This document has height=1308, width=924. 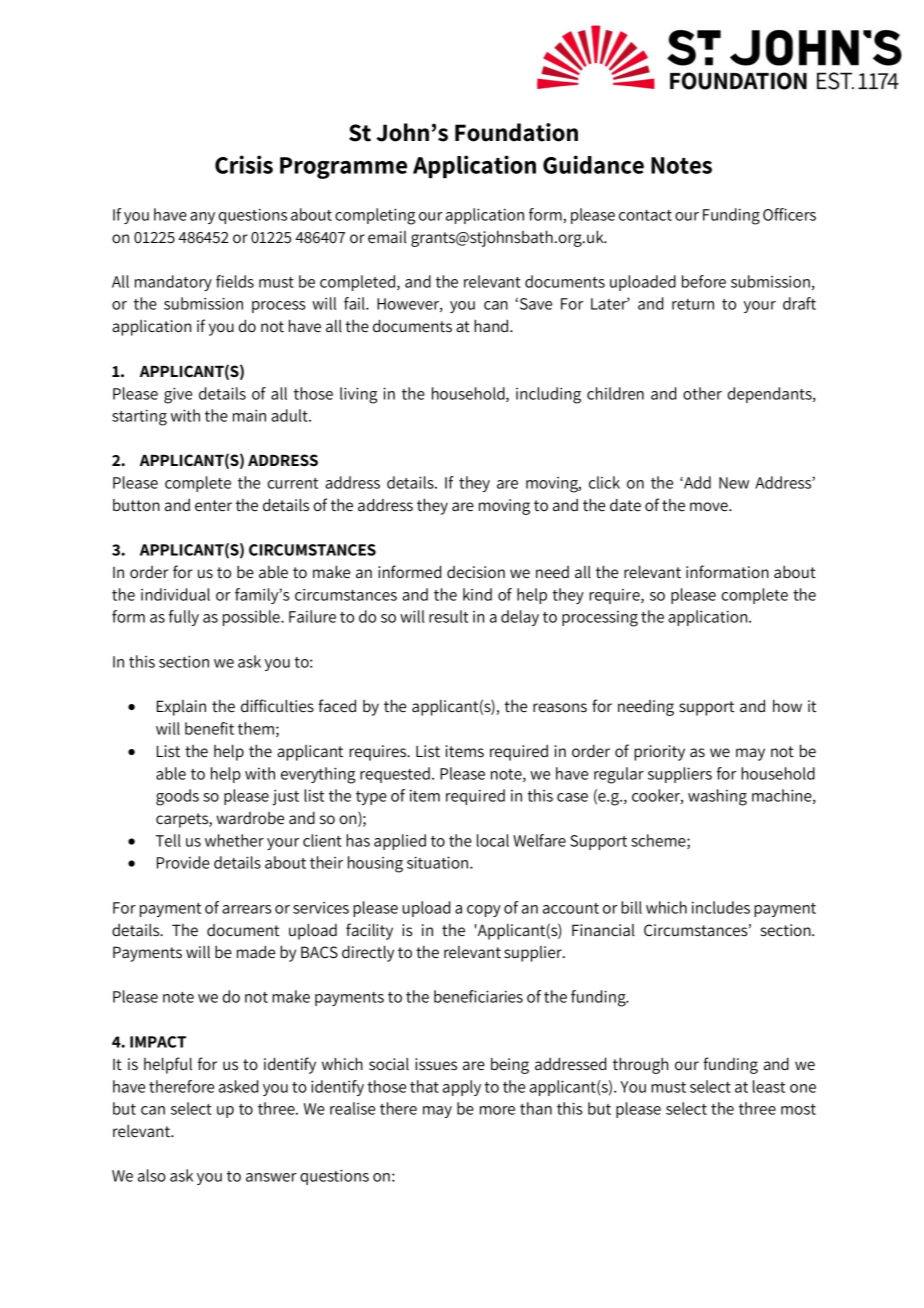 I want to click on answer, so click(x=271, y=1177).
